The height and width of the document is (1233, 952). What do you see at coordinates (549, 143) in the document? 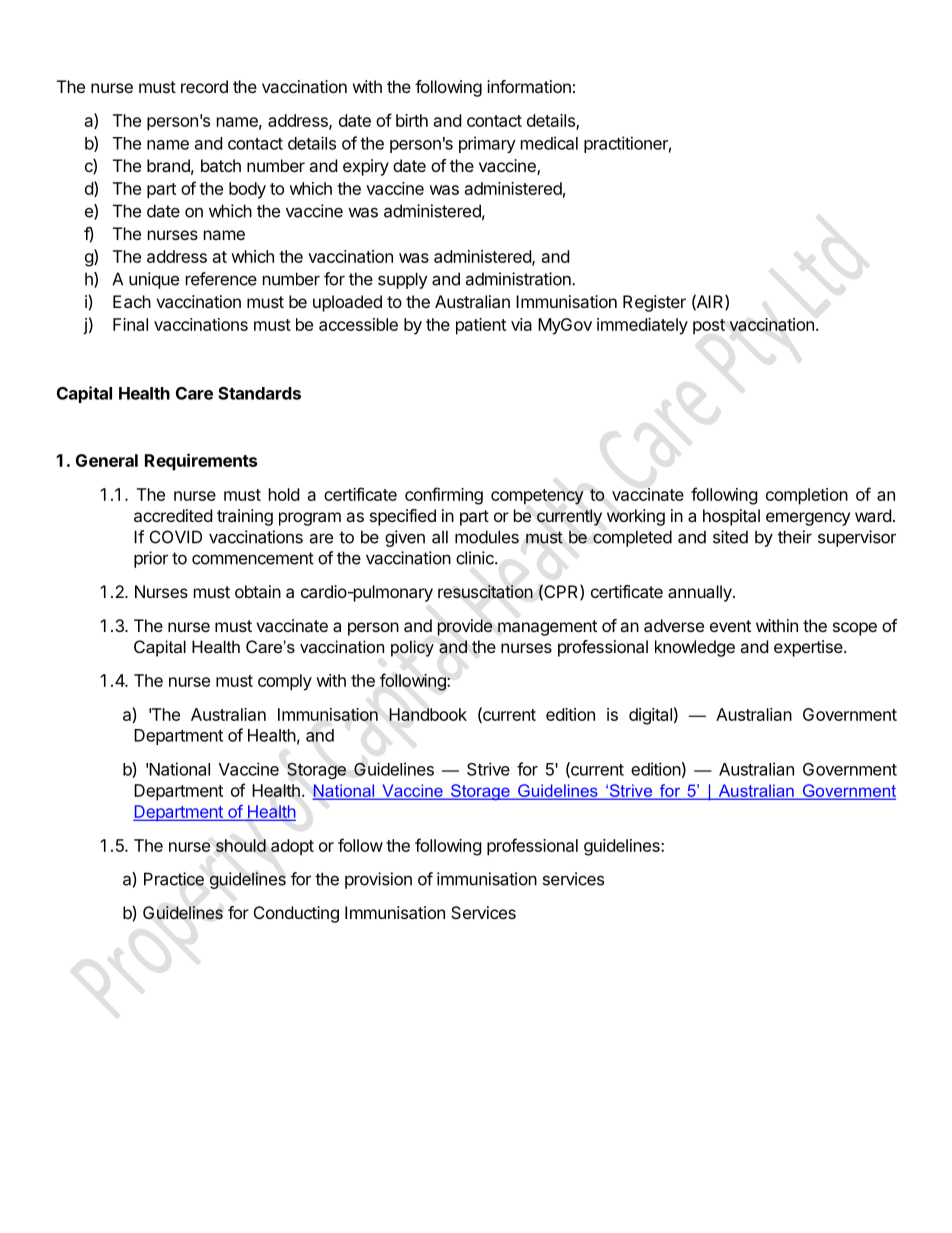
I see `medical` at bounding box center [549, 143].
